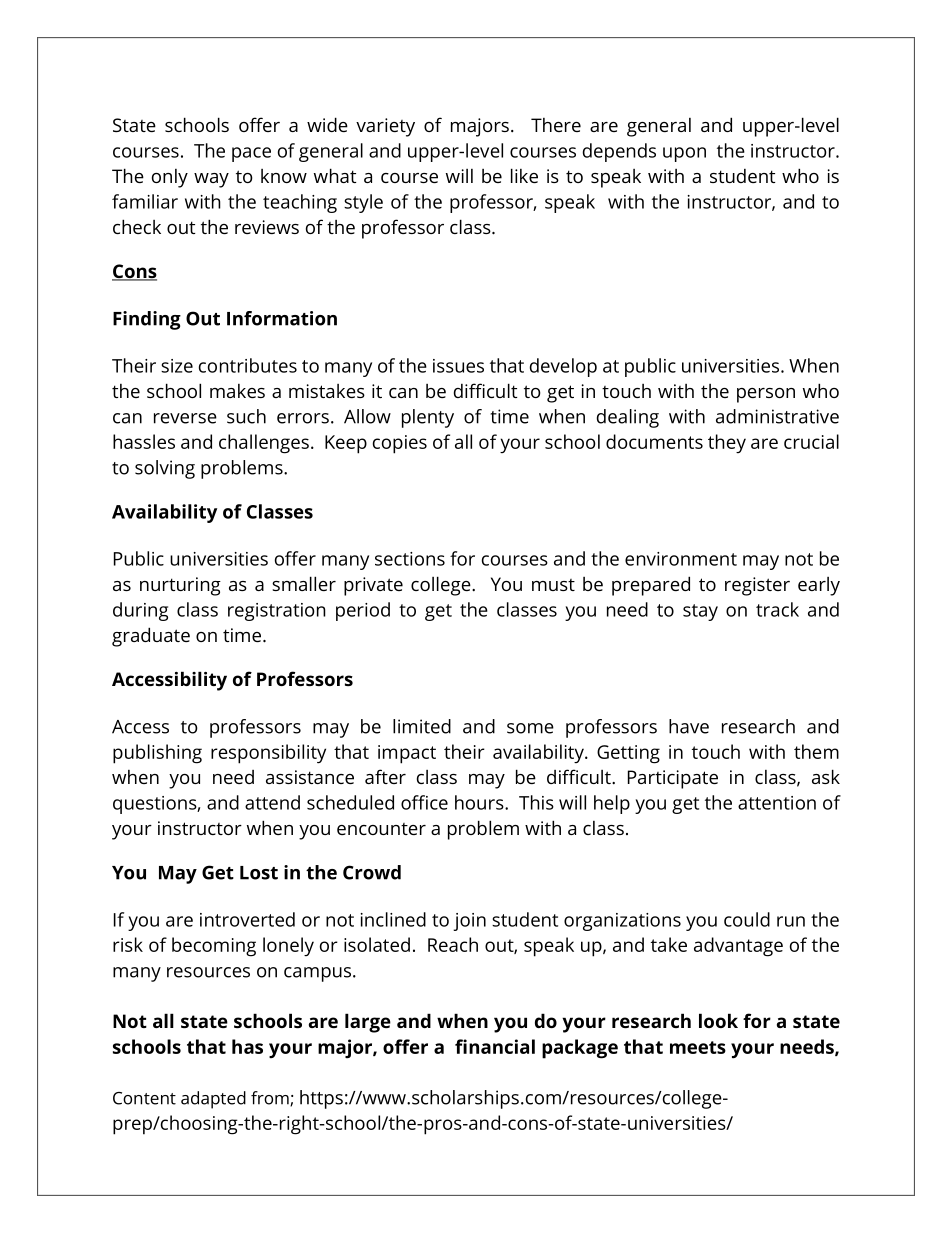  I want to click on limited, so click(422, 726).
